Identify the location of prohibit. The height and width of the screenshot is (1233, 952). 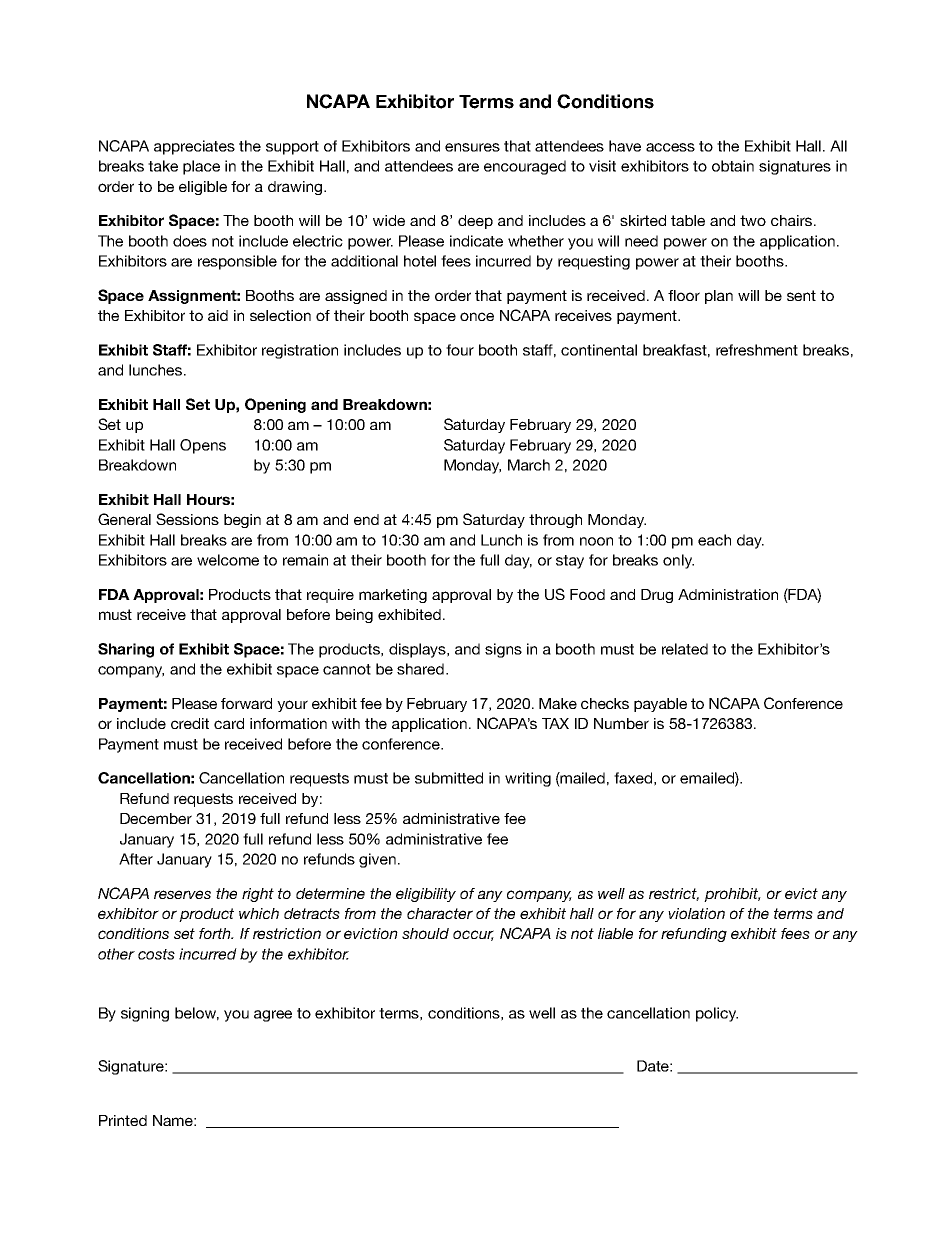
(732, 895).
